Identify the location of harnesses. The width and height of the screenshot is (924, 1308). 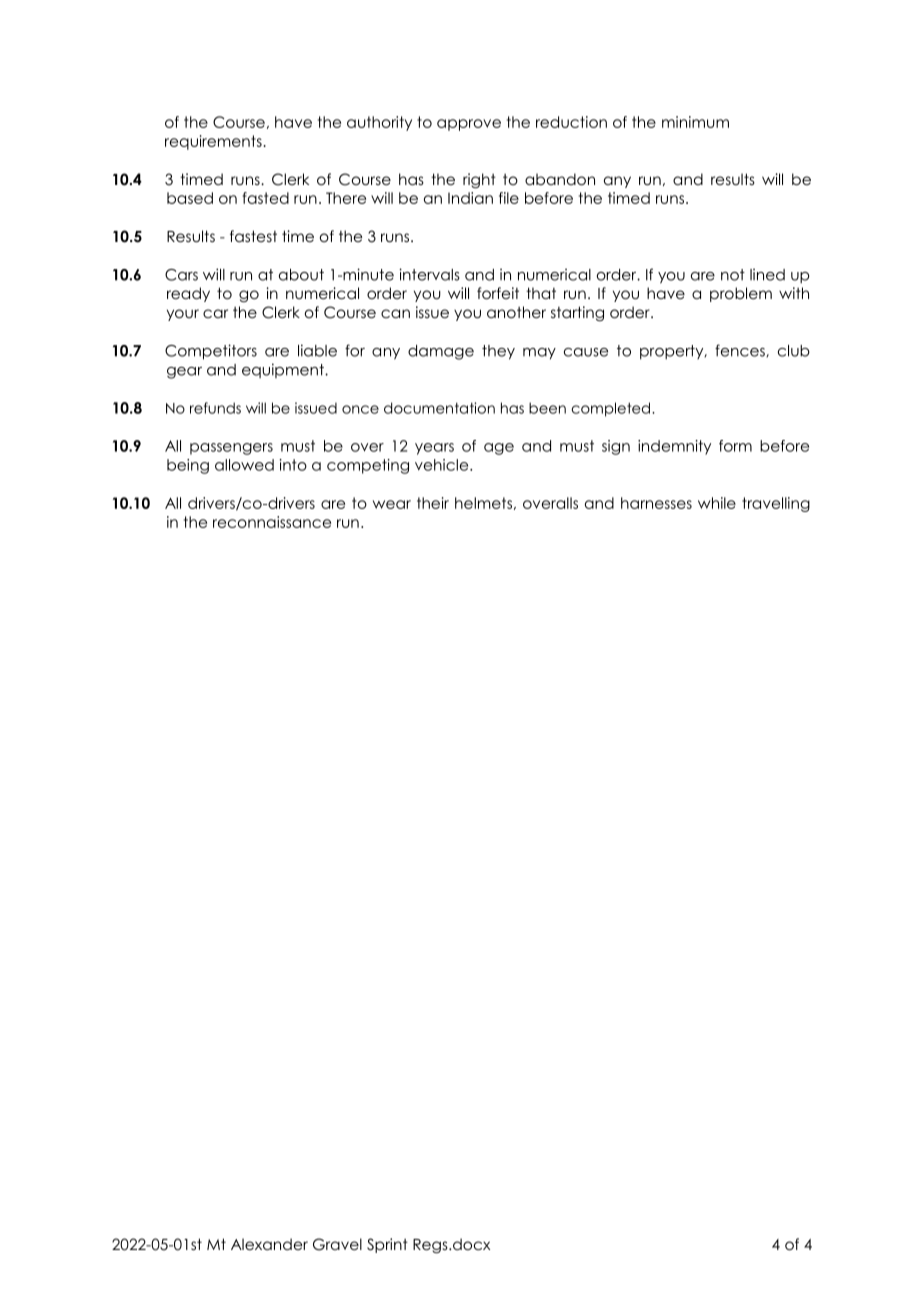
(656, 503).
